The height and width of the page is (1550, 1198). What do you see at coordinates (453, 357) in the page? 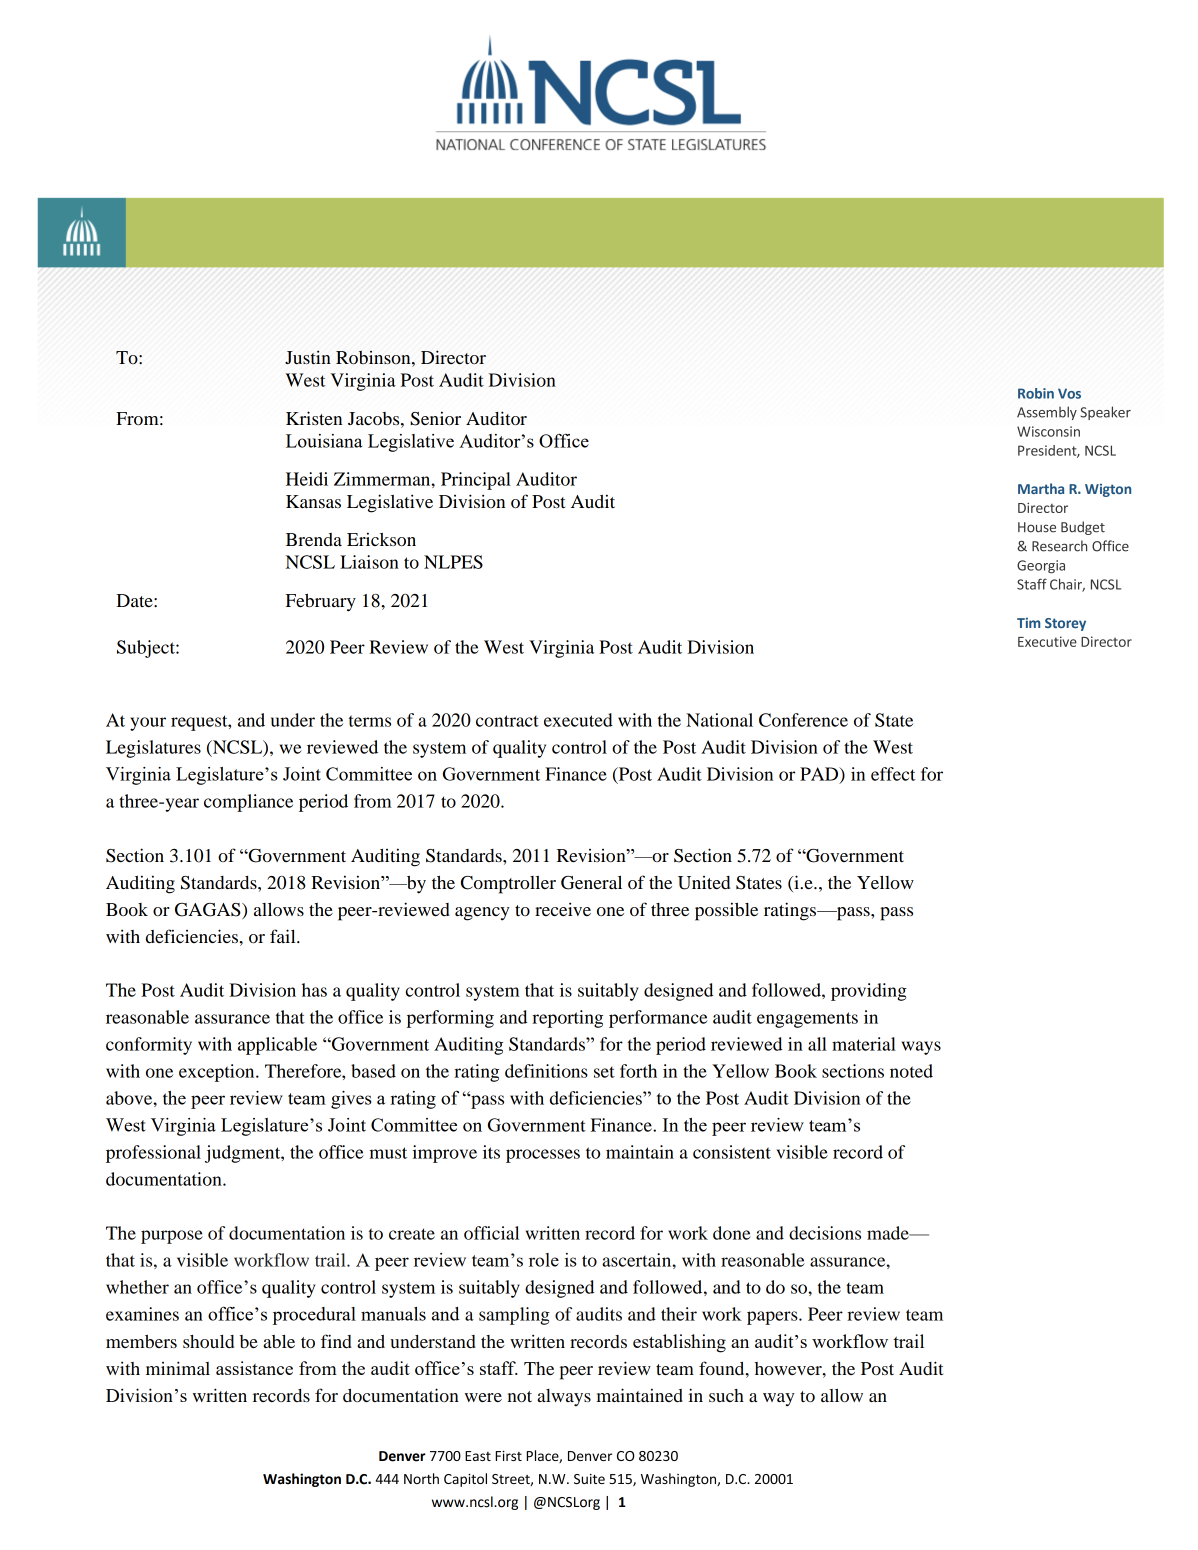
I see `Director` at bounding box center [453, 357].
